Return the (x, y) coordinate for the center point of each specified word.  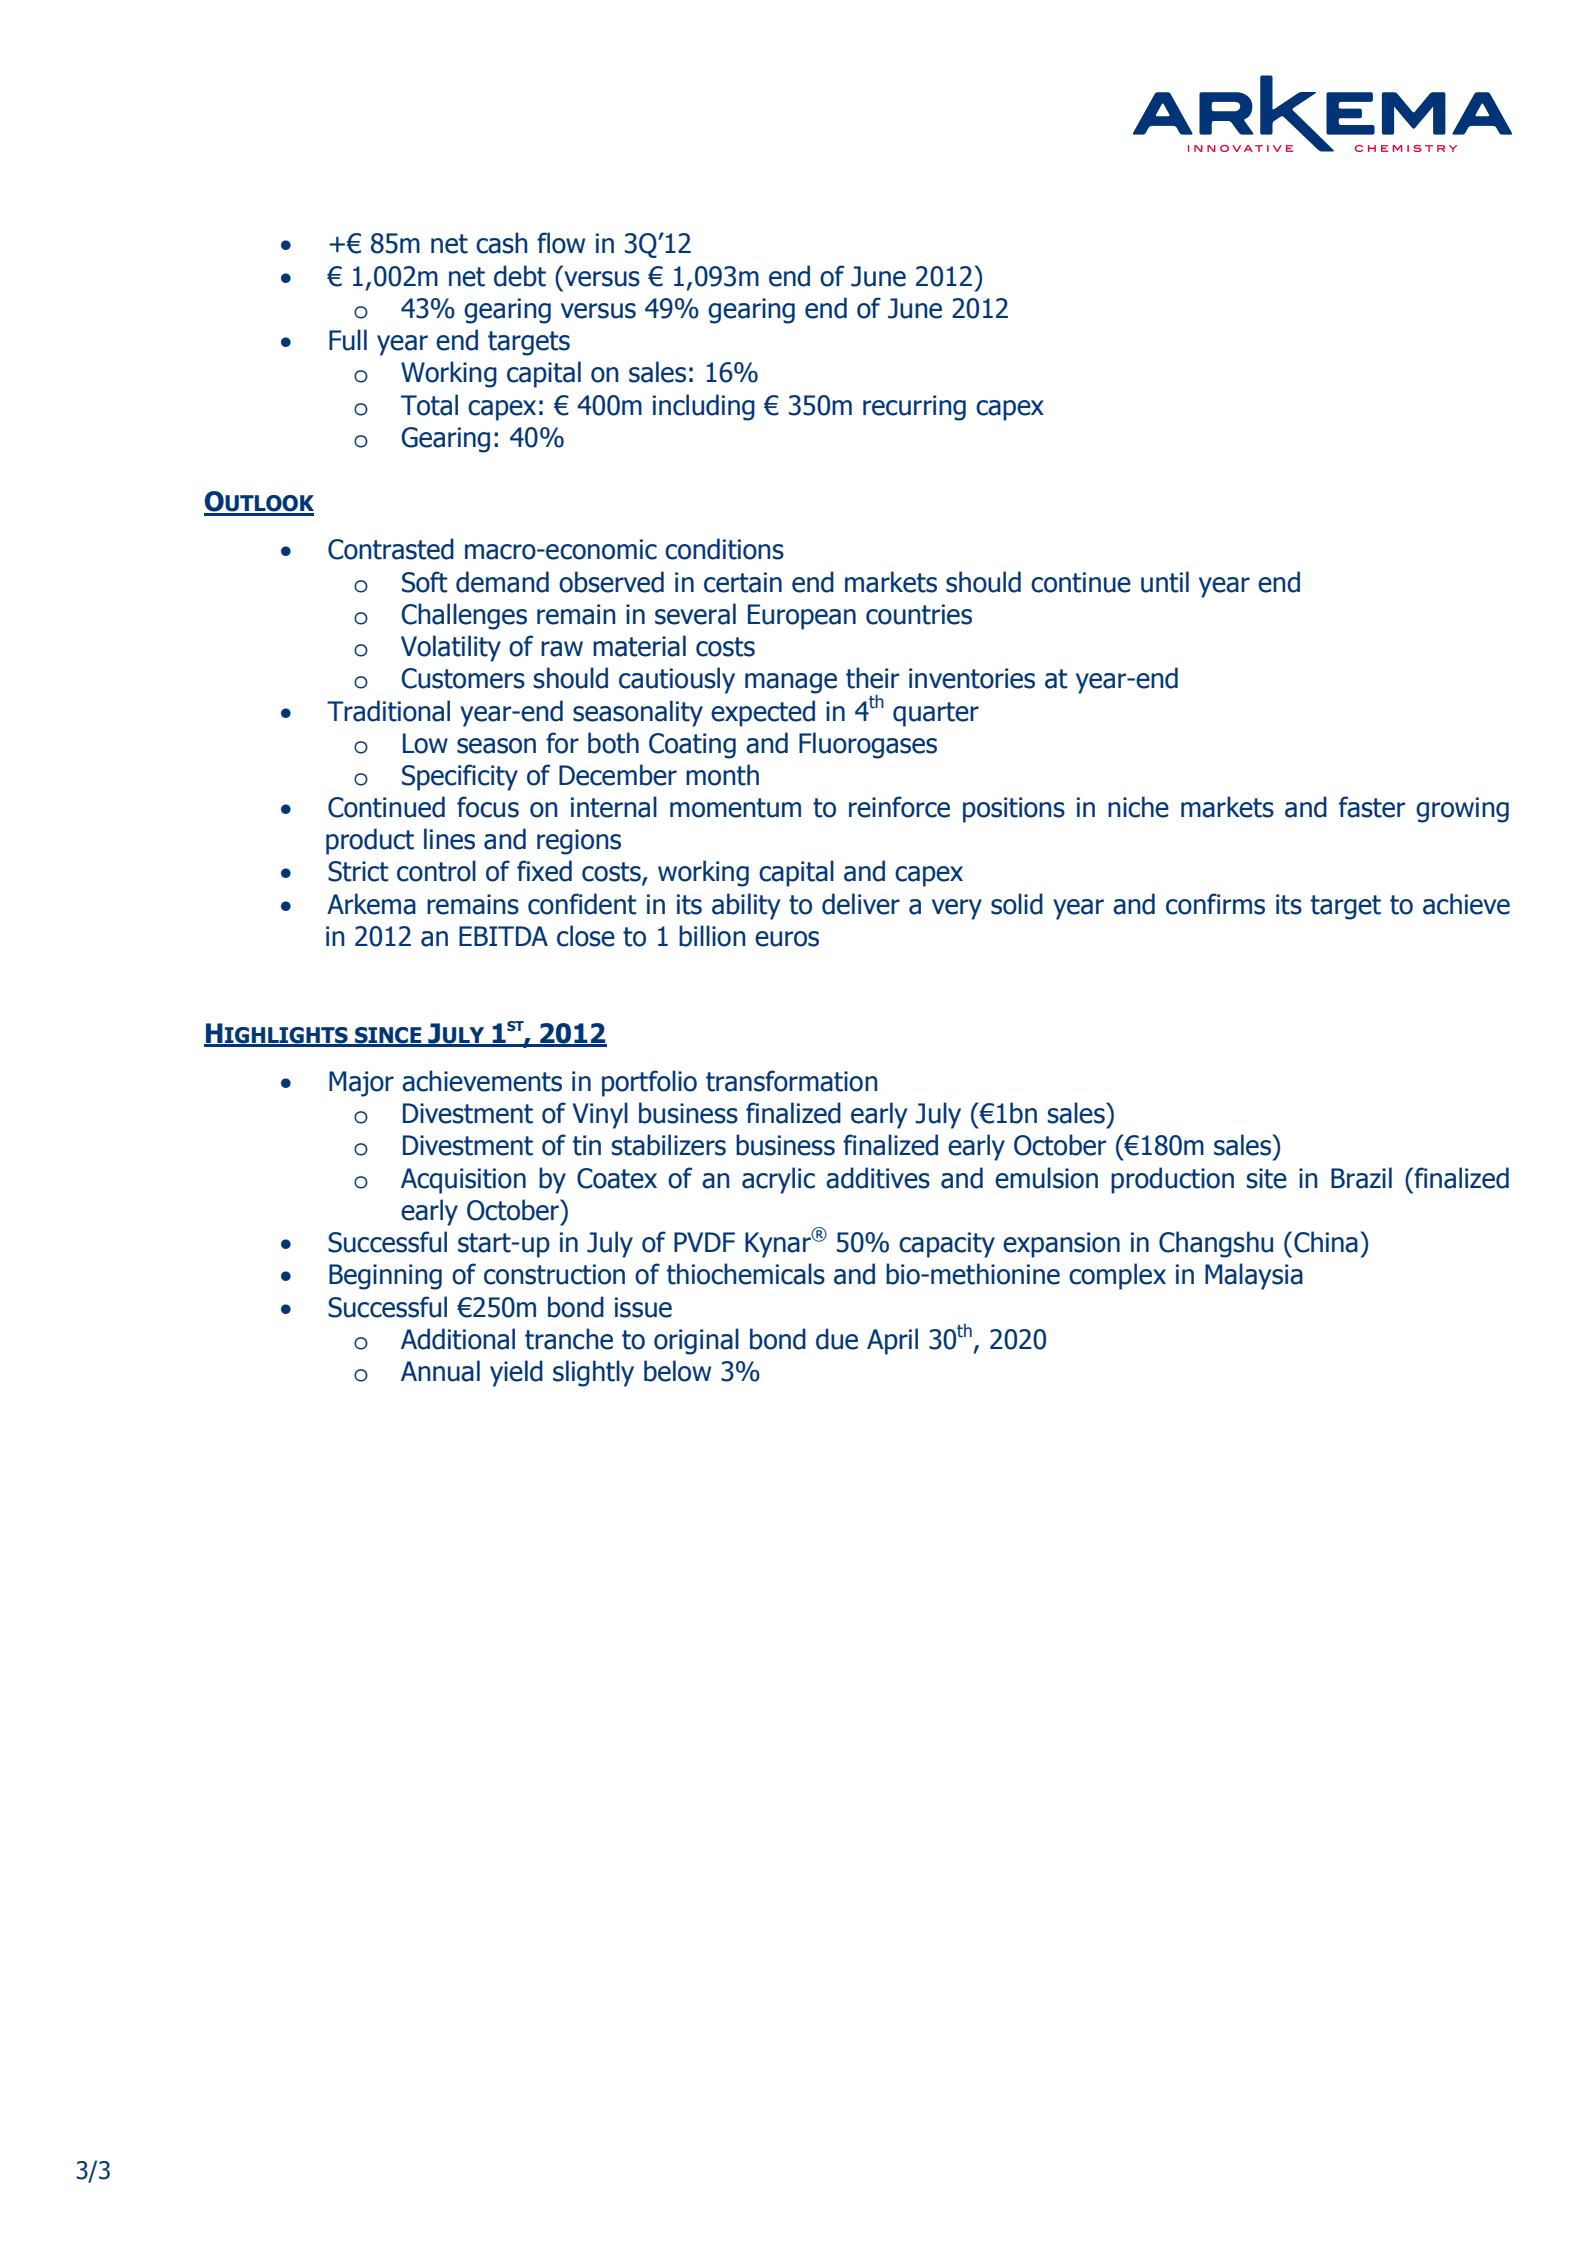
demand (502, 582)
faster (1372, 807)
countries (919, 614)
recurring (914, 408)
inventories (972, 678)
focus (488, 807)
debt (520, 276)
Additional (458, 1339)
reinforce (899, 807)
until (1165, 582)
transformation (792, 1081)
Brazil (1361, 1178)
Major (361, 1084)
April (892, 1341)
